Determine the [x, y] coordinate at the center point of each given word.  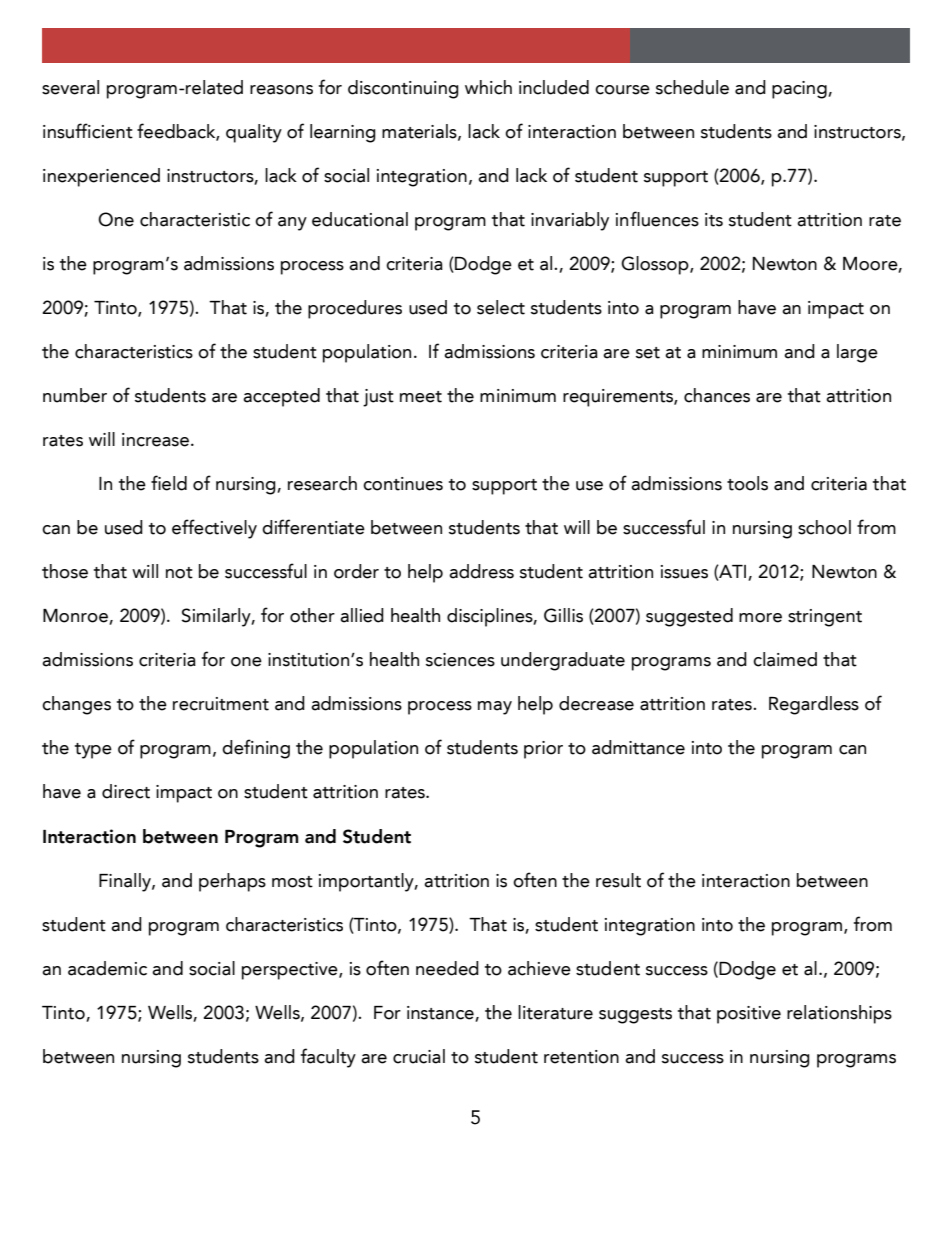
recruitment [221, 704]
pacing [800, 90]
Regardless [814, 705]
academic [107, 968]
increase [155, 440]
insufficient [88, 131]
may [495, 708]
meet [421, 397]
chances [717, 395]
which [488, 87]
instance [441, 1014]
